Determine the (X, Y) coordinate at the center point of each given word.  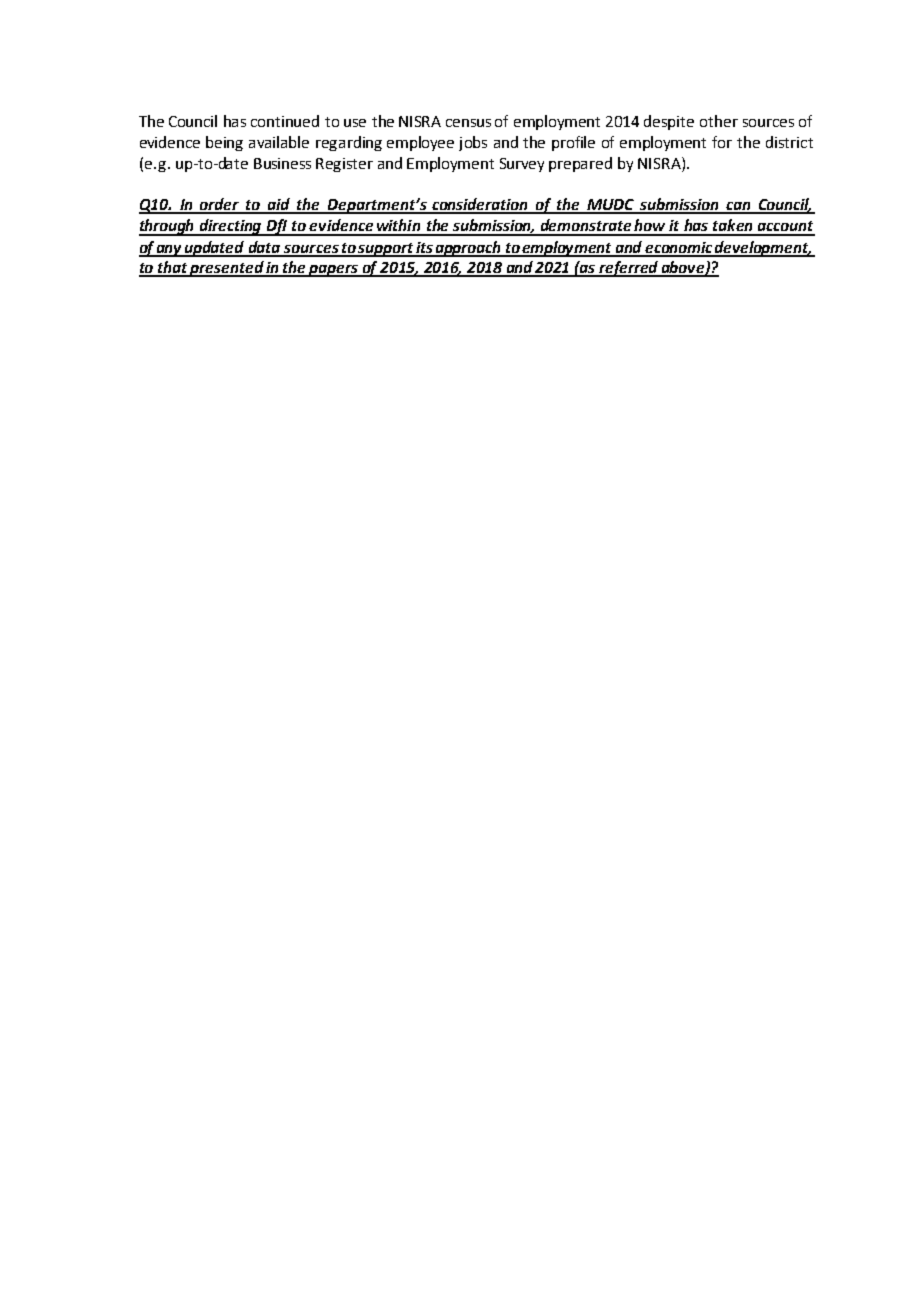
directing (231, 227)
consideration (480, 205)
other (719, 121)
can (738, 207)
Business (282, 163)
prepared (580, 164)
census (468, 123)
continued (285, 121)
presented (227, 269)
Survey (522, 165)
